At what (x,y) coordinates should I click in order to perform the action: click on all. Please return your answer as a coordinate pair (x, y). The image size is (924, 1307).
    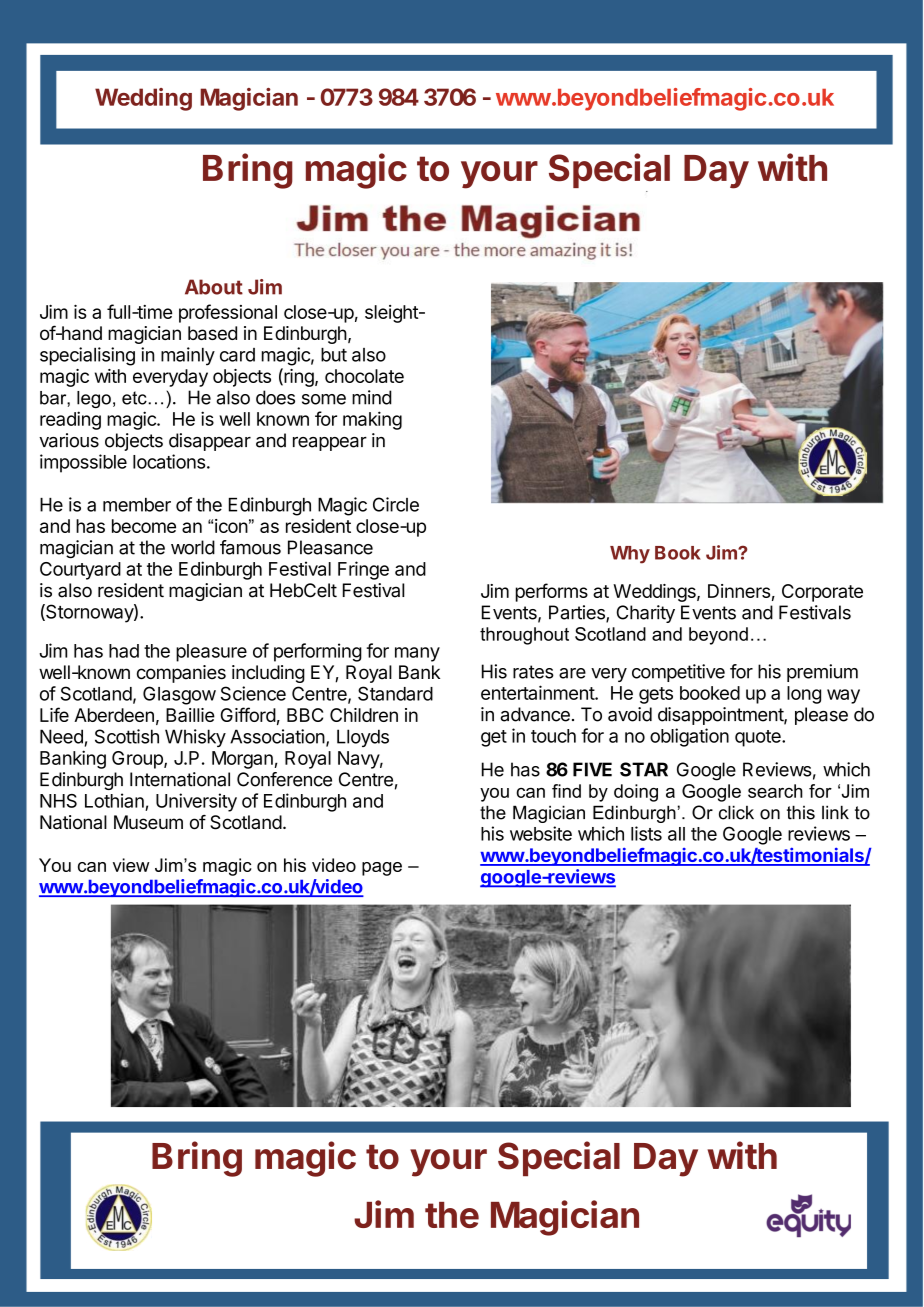
    Looking at the image, I should click on (676, 834).
